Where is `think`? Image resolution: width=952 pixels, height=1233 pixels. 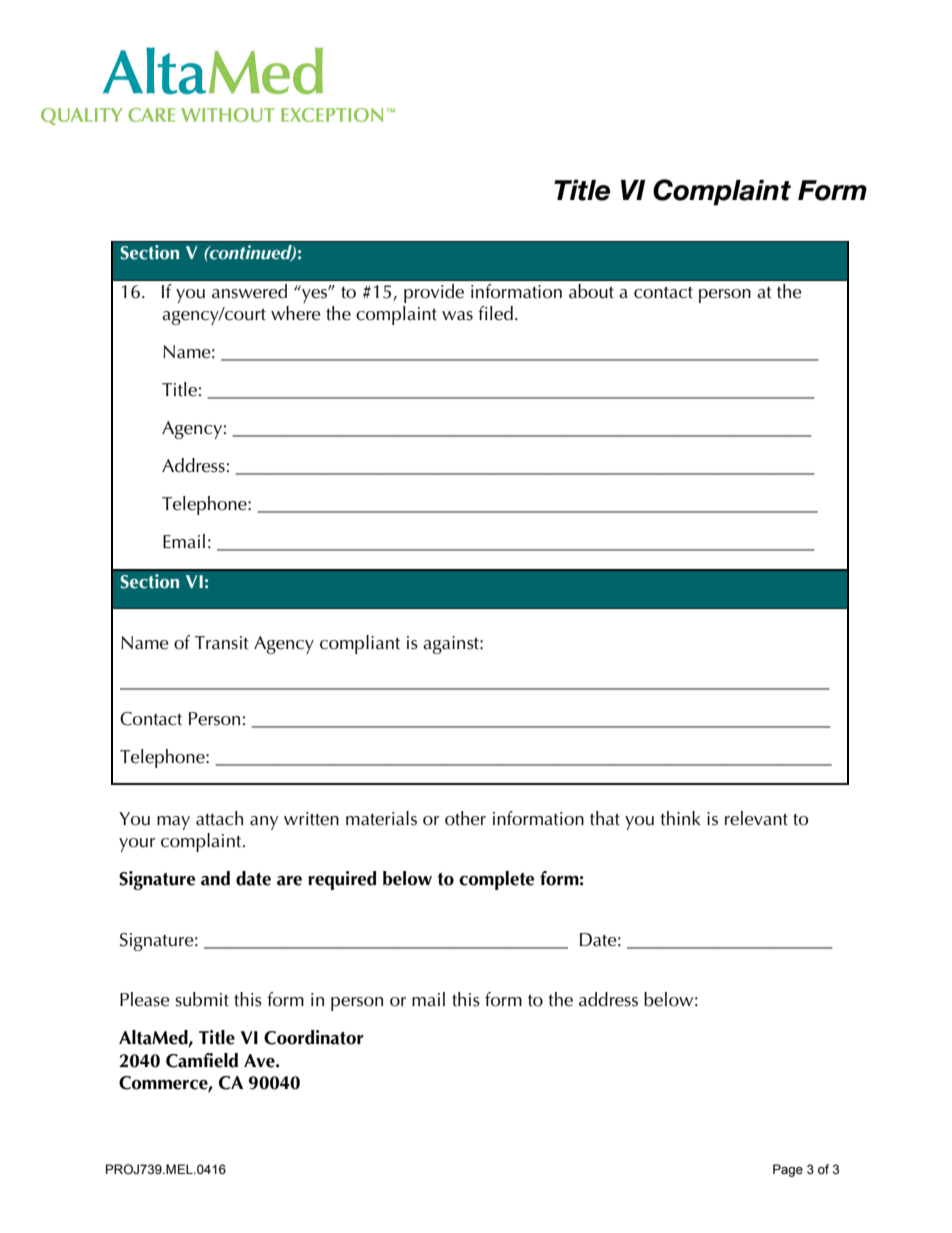 think is located at coordinates (680, 818).
